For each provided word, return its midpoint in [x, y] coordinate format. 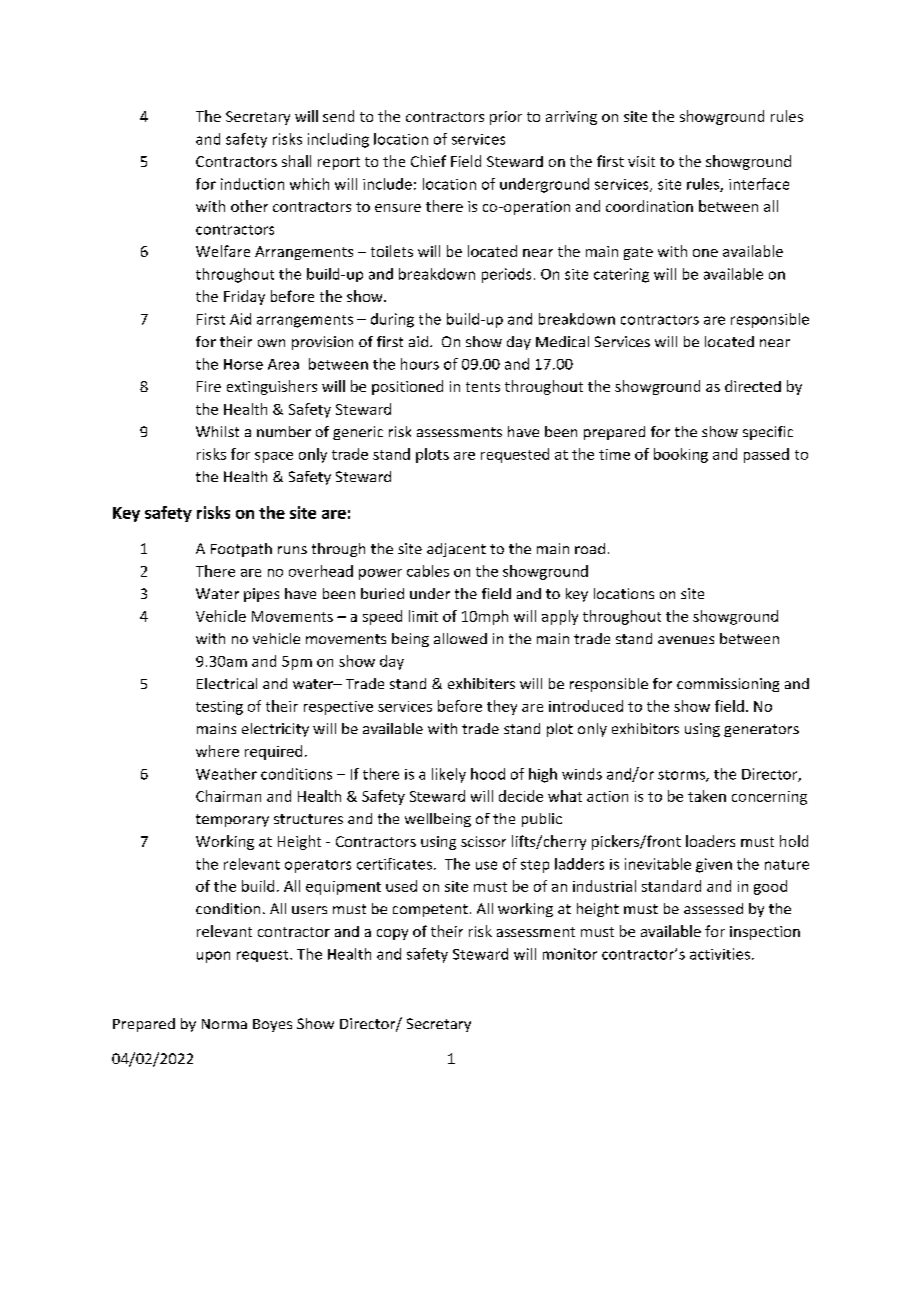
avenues [686, 640]
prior [506, 118]
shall [296, 161]
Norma [224, 1024]
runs [292, 550]
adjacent [456, 550]
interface [759, 184]
